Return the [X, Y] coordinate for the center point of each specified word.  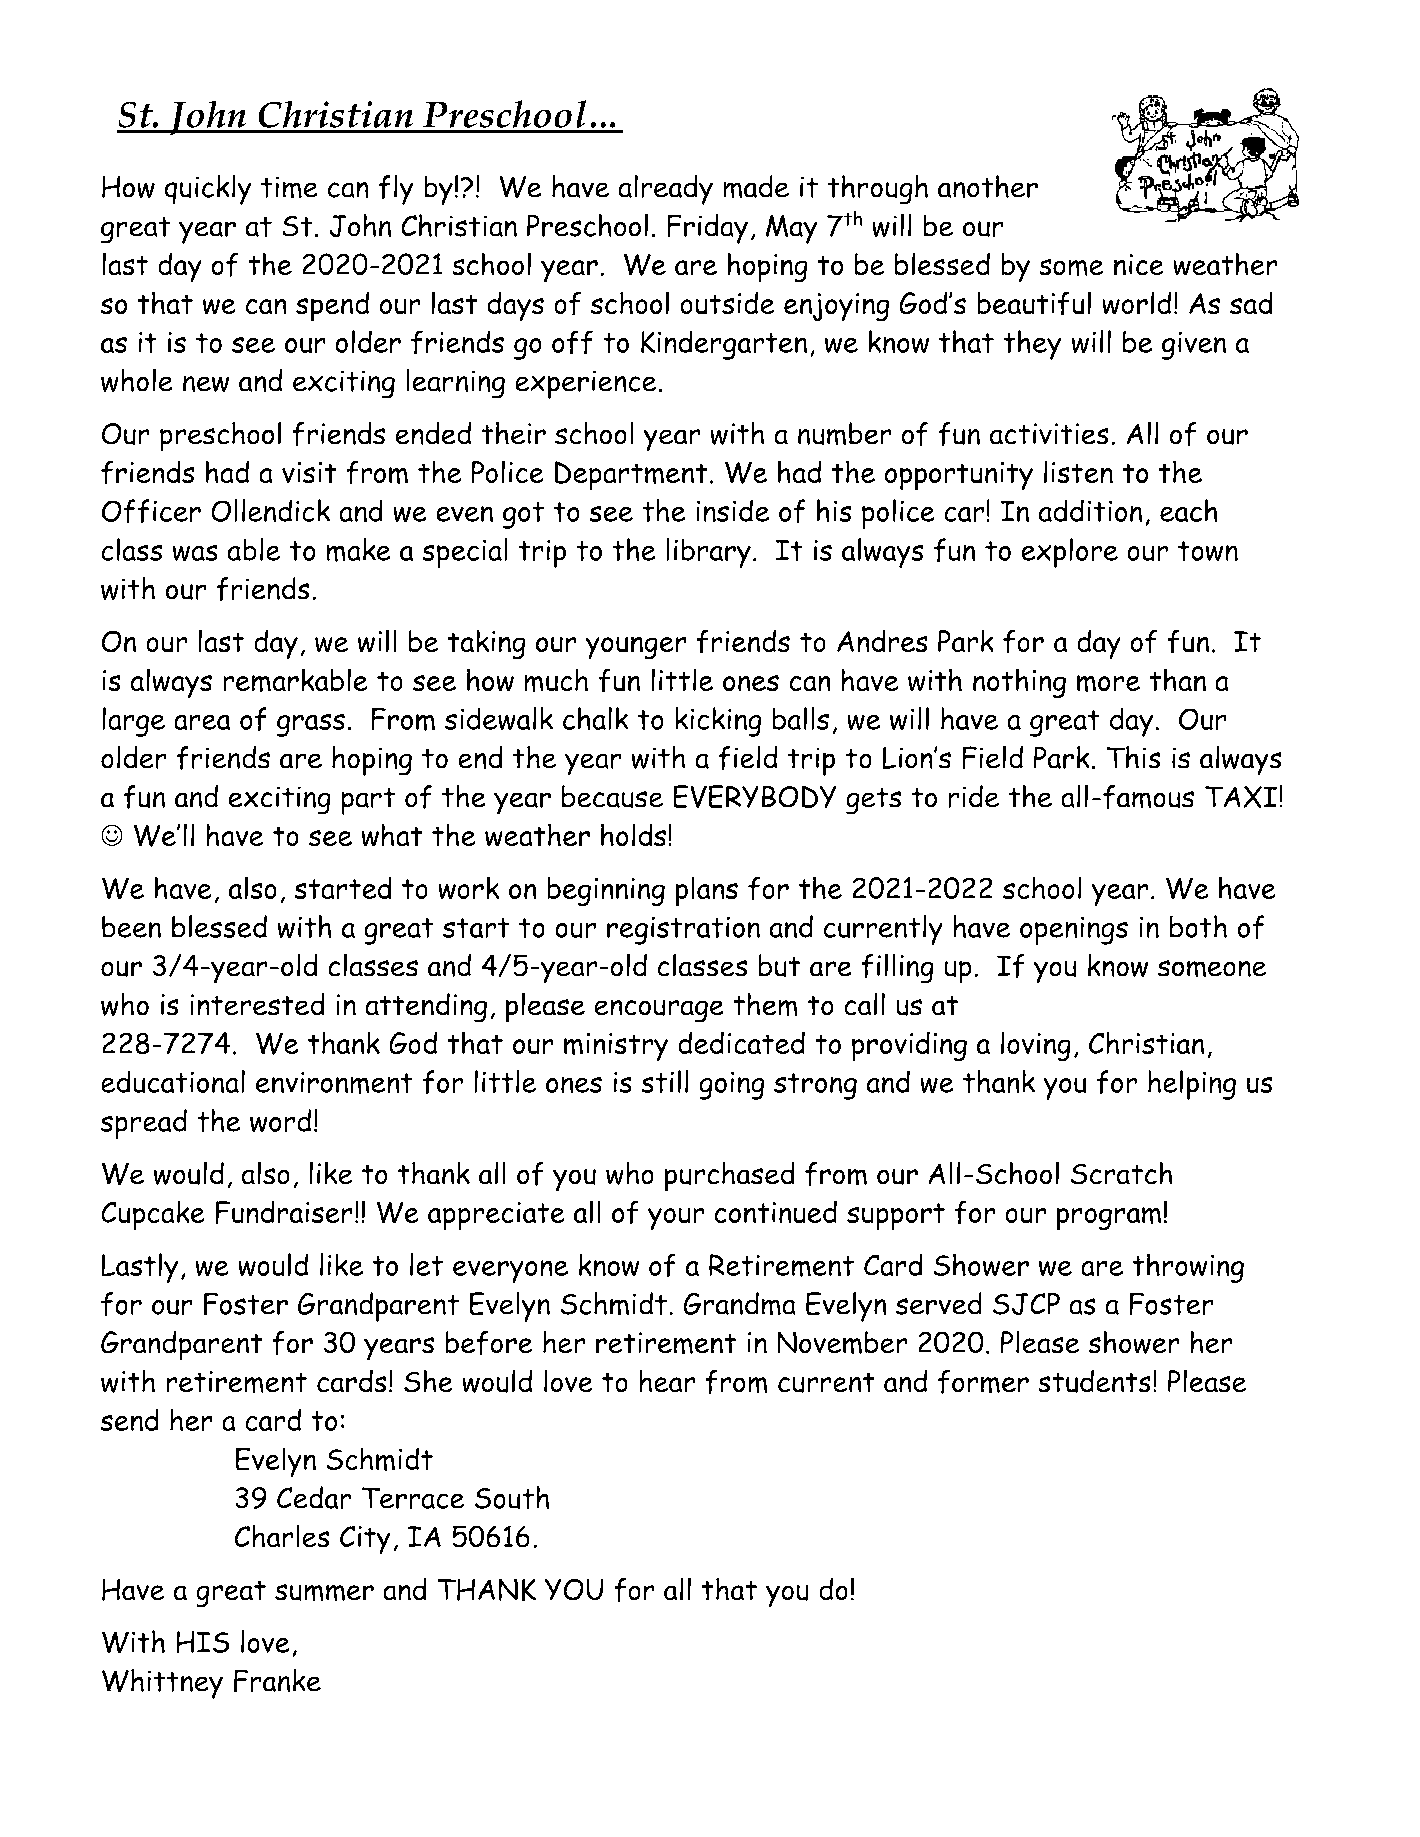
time [289, 187]
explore [1069, 553]
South [512, 1497]
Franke [277, 1681]
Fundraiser [284, 1212]
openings [1074, 930]
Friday [707, 229]
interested [257, 1004]
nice [1139, 265]
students [1094, 1381]
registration [683, 930]
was [195, 552]
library [708, 553]
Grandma [739, 1304]
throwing [1188, 1268]
